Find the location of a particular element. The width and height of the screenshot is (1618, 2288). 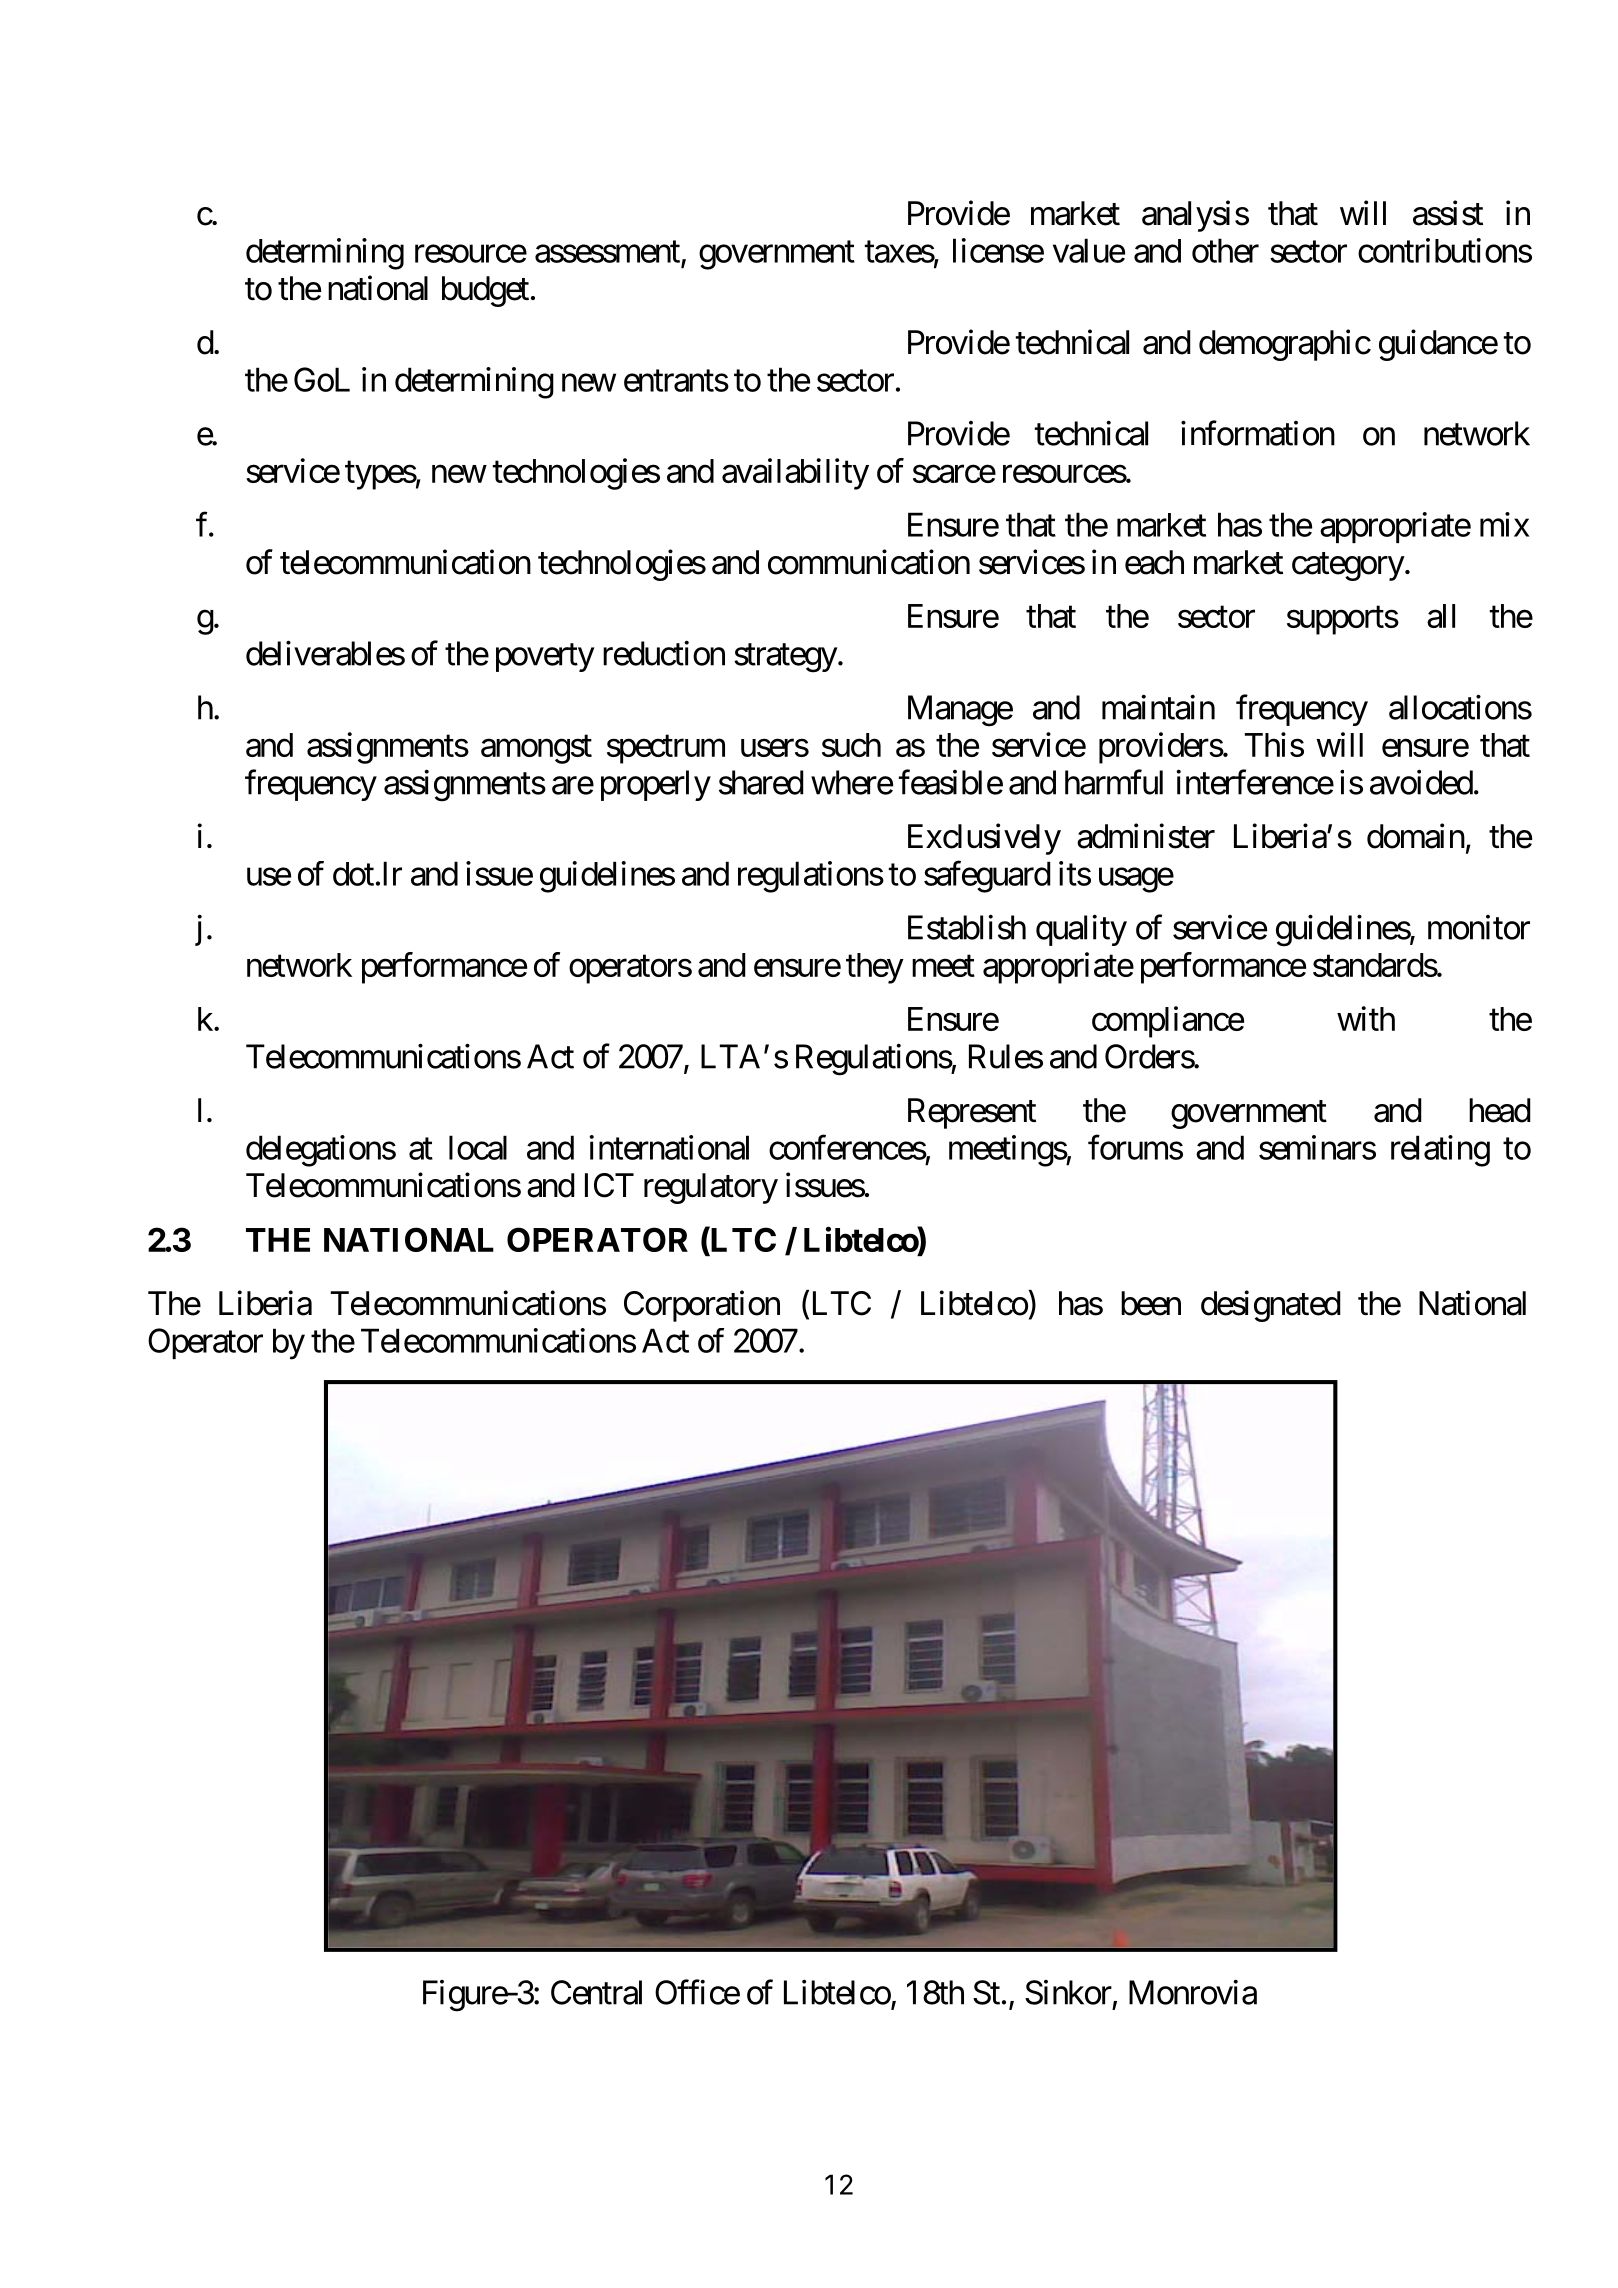

Corporation is located at coordinates (702, 1306).
